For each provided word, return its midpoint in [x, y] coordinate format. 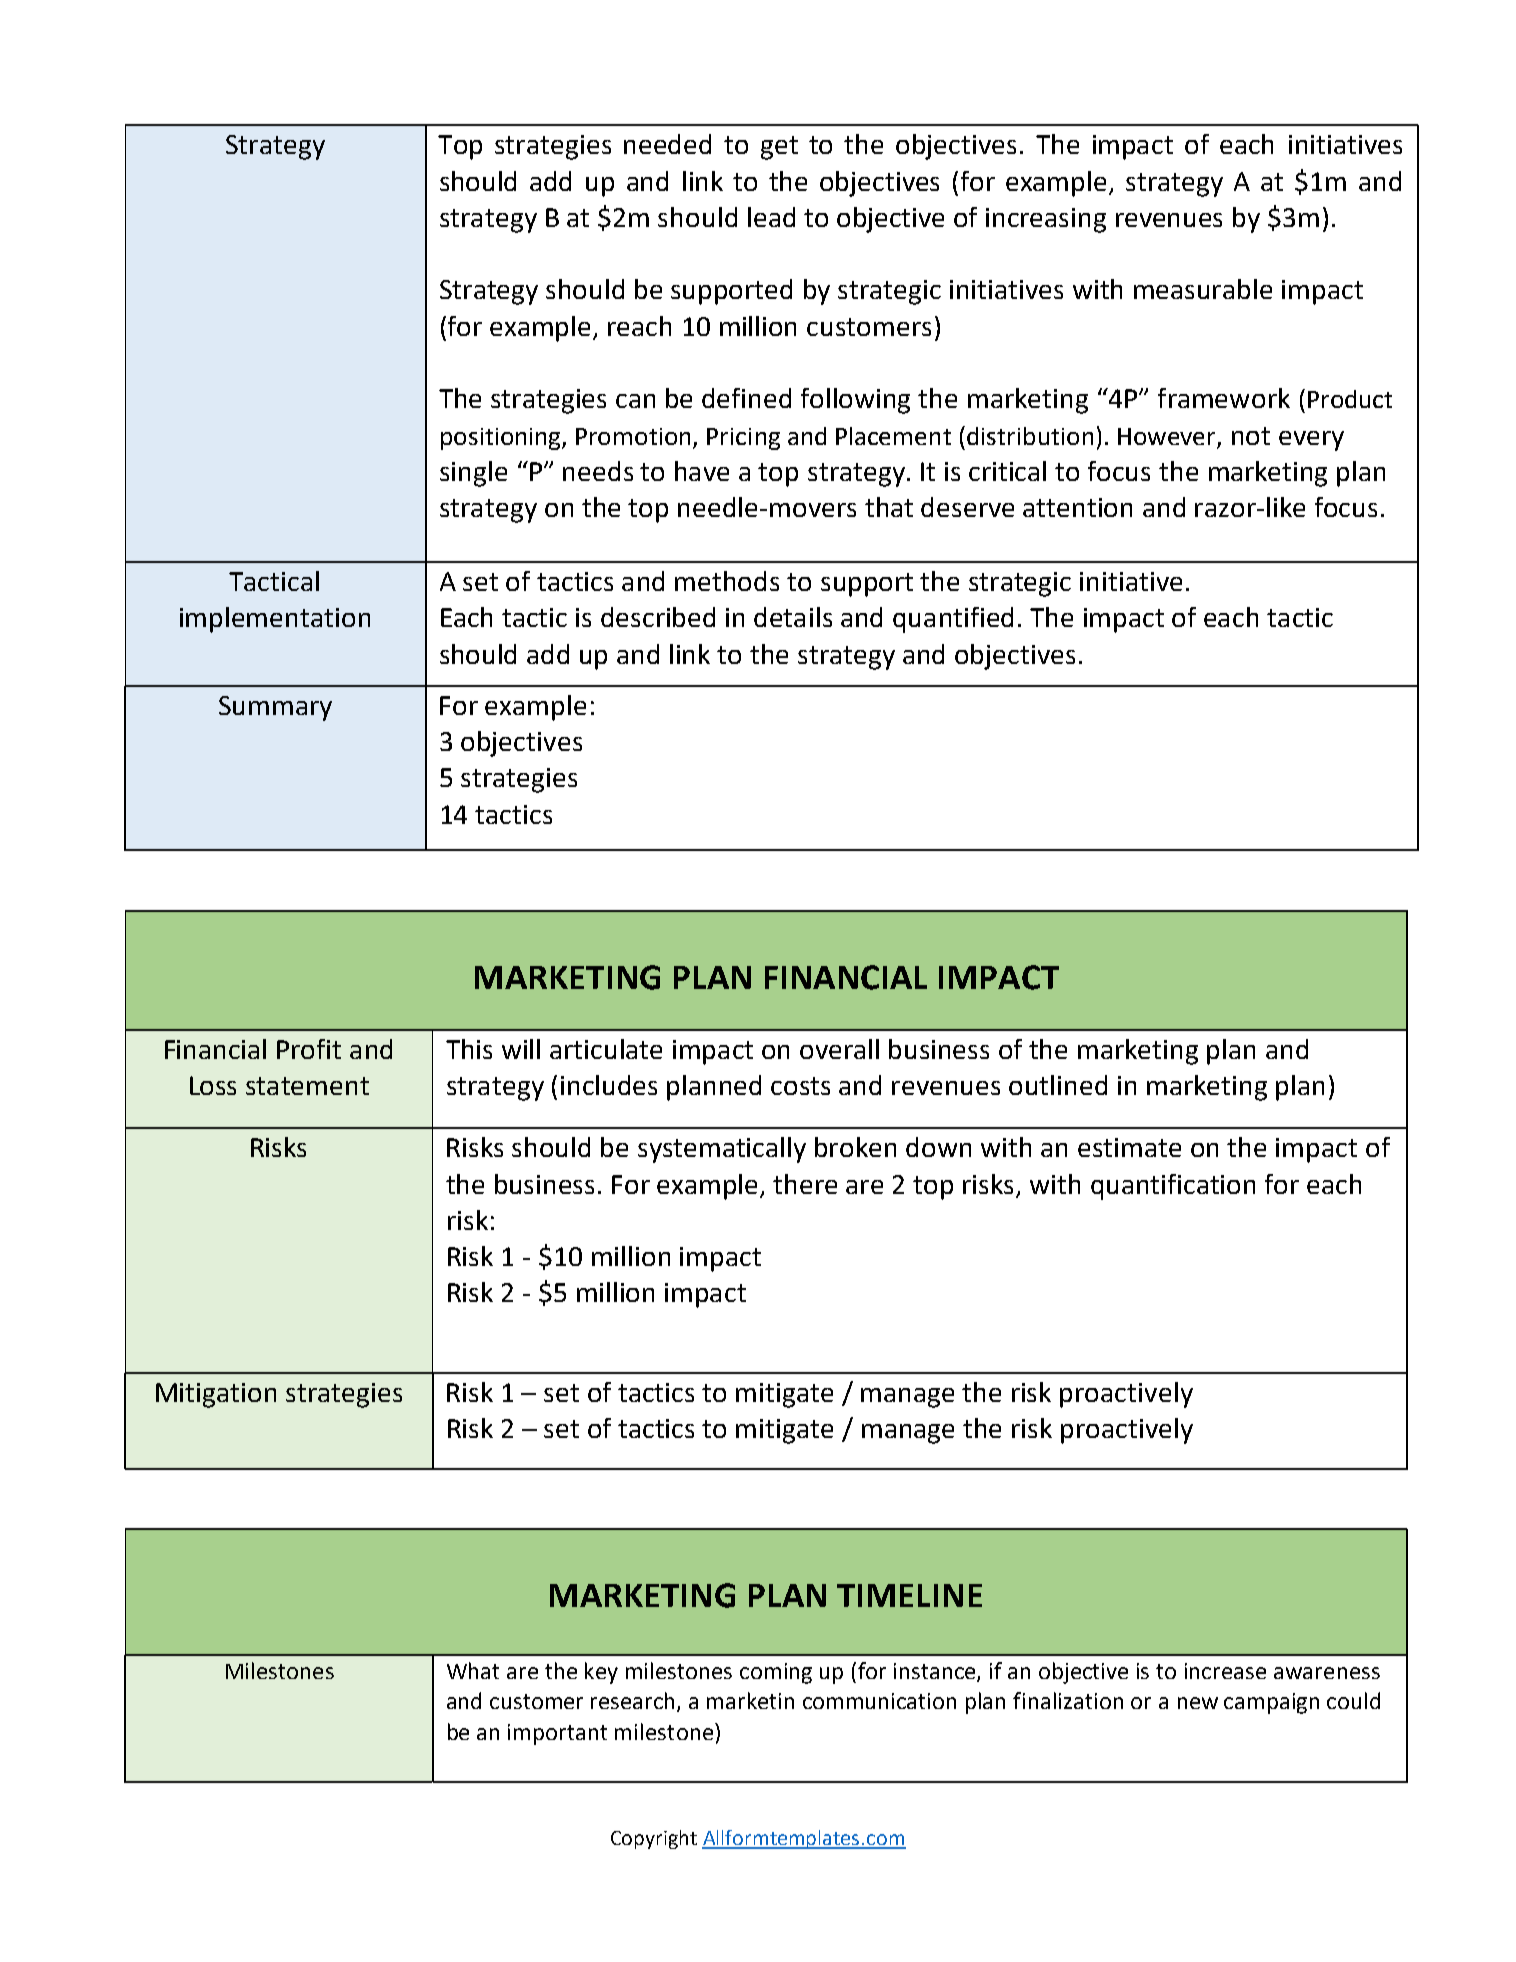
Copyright [654, 1839]
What [473, 1670]
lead [771, 217]
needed [667, 144]
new [1198, 1703]
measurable [1203, 289]
